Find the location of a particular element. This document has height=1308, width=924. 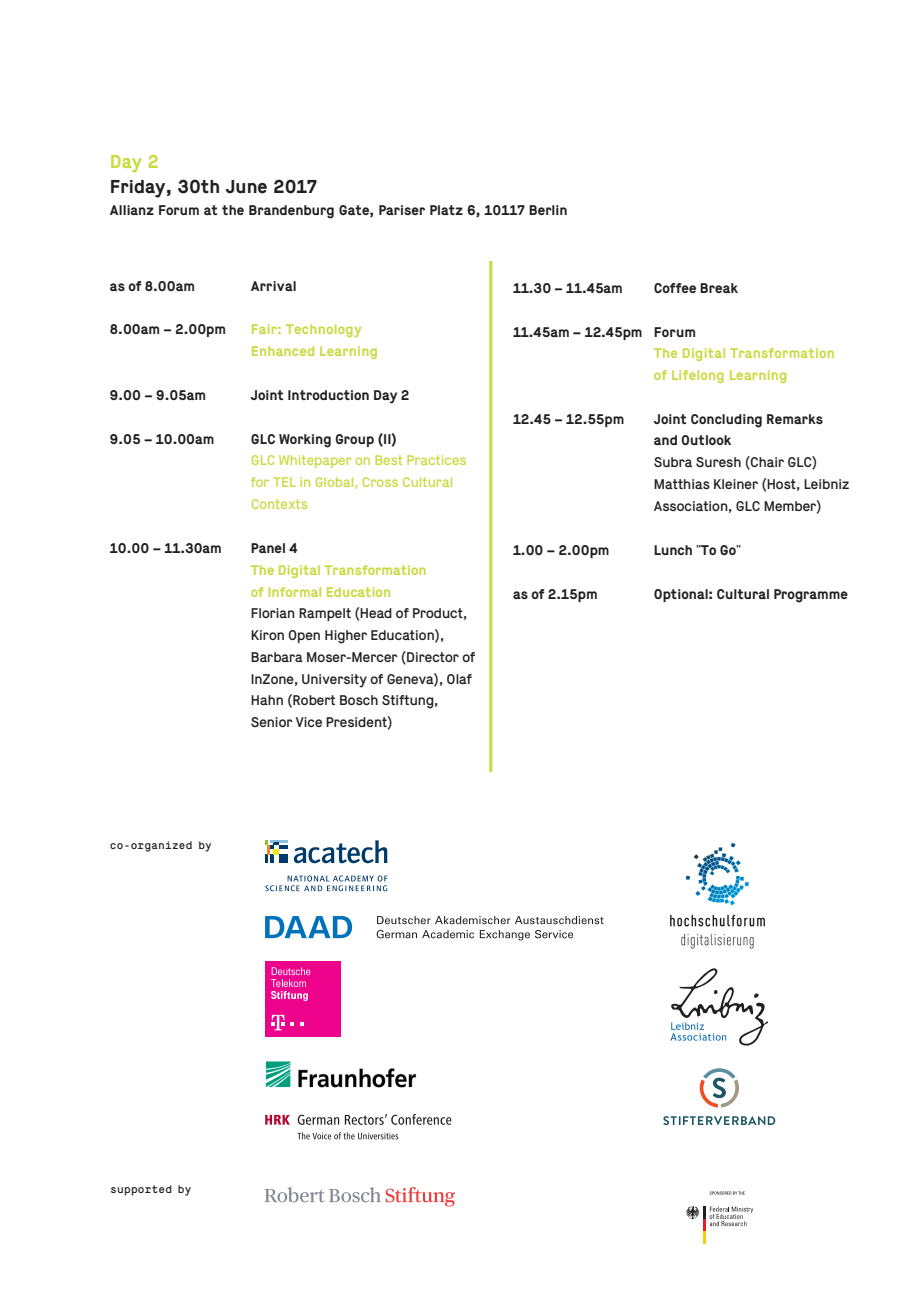

June is located at coordinates (246, 187).
